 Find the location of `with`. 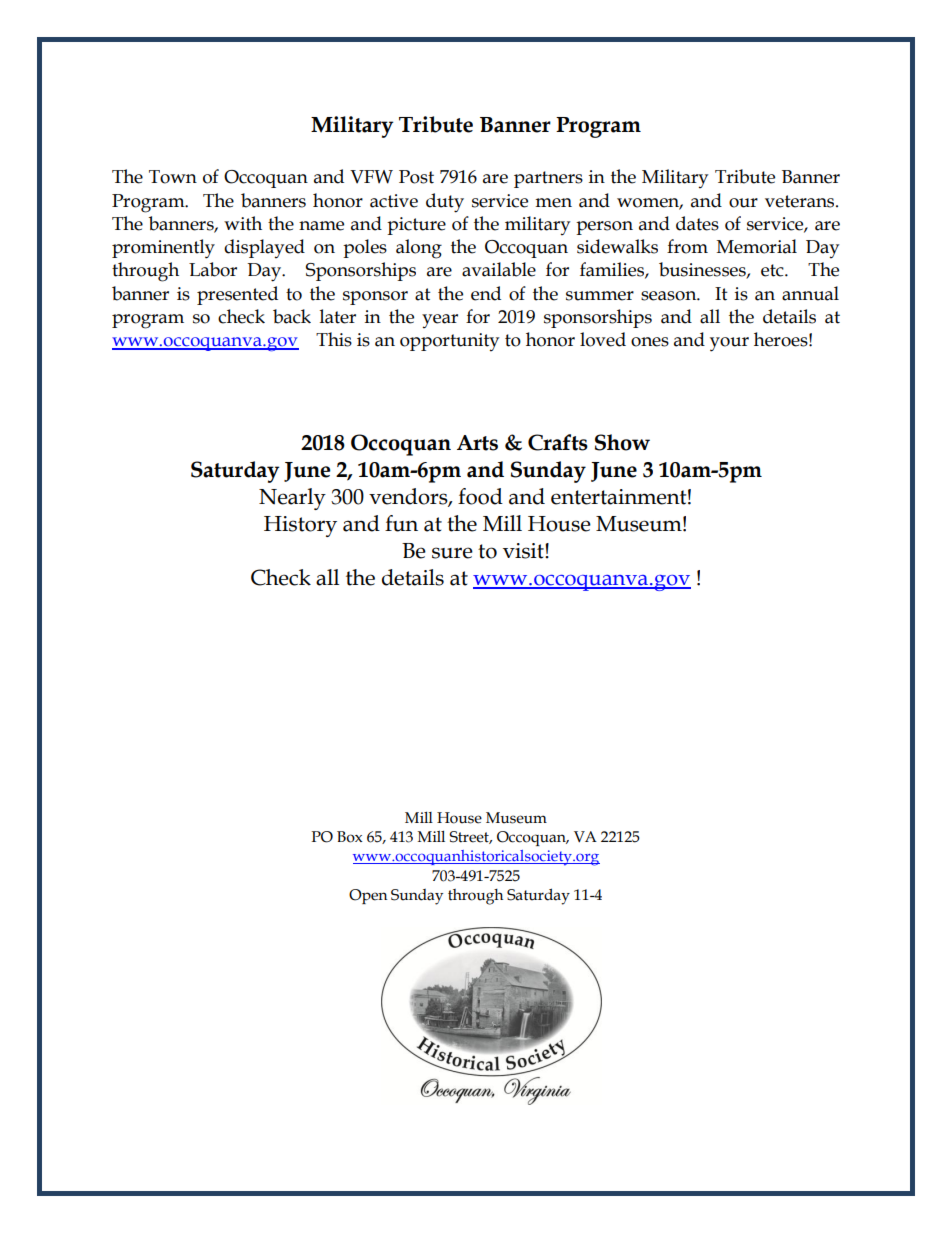

with is located at coordinates (243, 223).
